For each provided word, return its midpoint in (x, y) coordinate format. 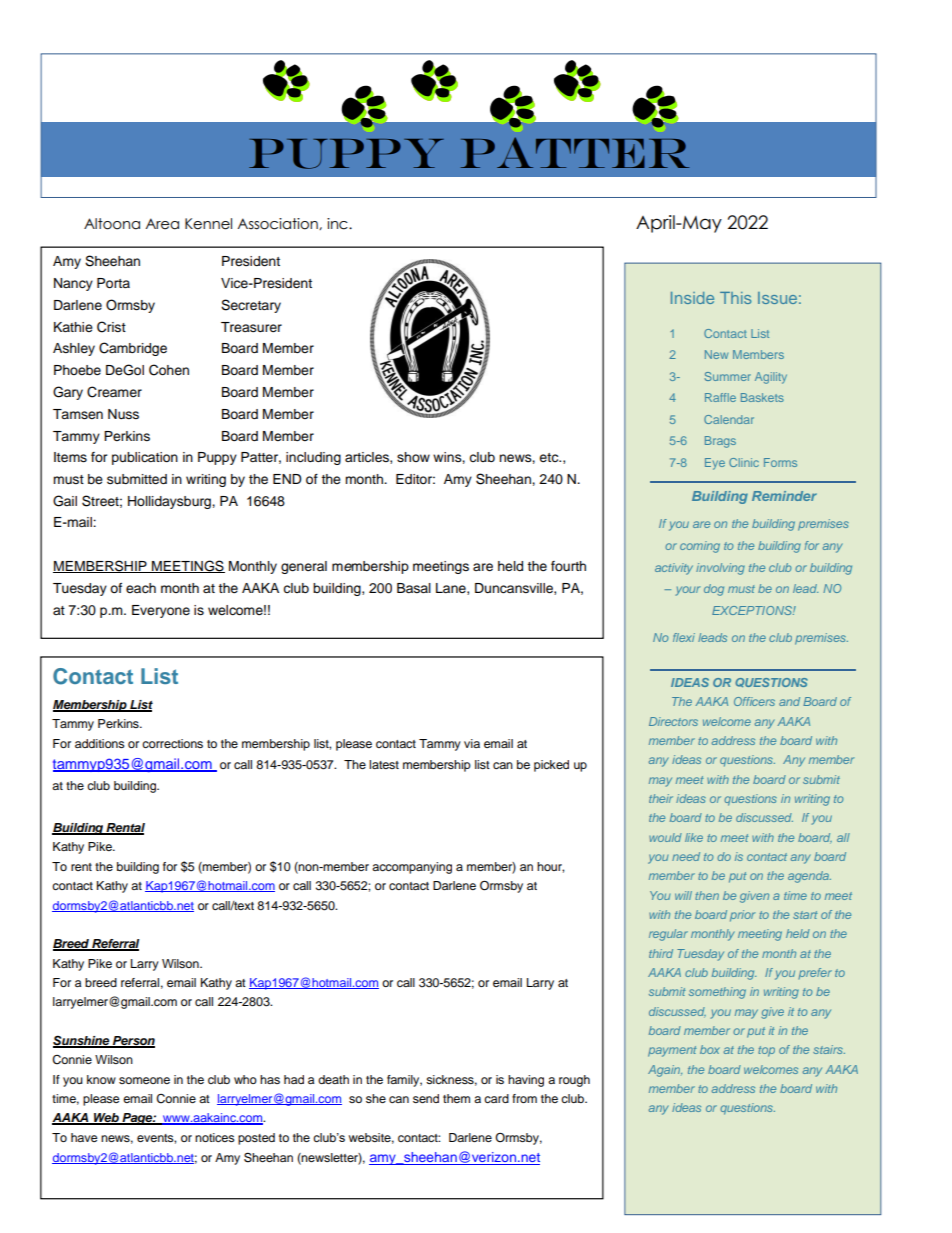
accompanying (412, 868)
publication (145, 458)
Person (133, 1041)
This (736, 298)
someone (144, 1080)
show (413, 457)
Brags (720, 442)
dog (714, 590)
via (472, 743)
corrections (172, 743)
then (707, 895)
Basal (414, 588)
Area (162, 224)
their (661, 798)
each (141, 588)
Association (278, 224)
